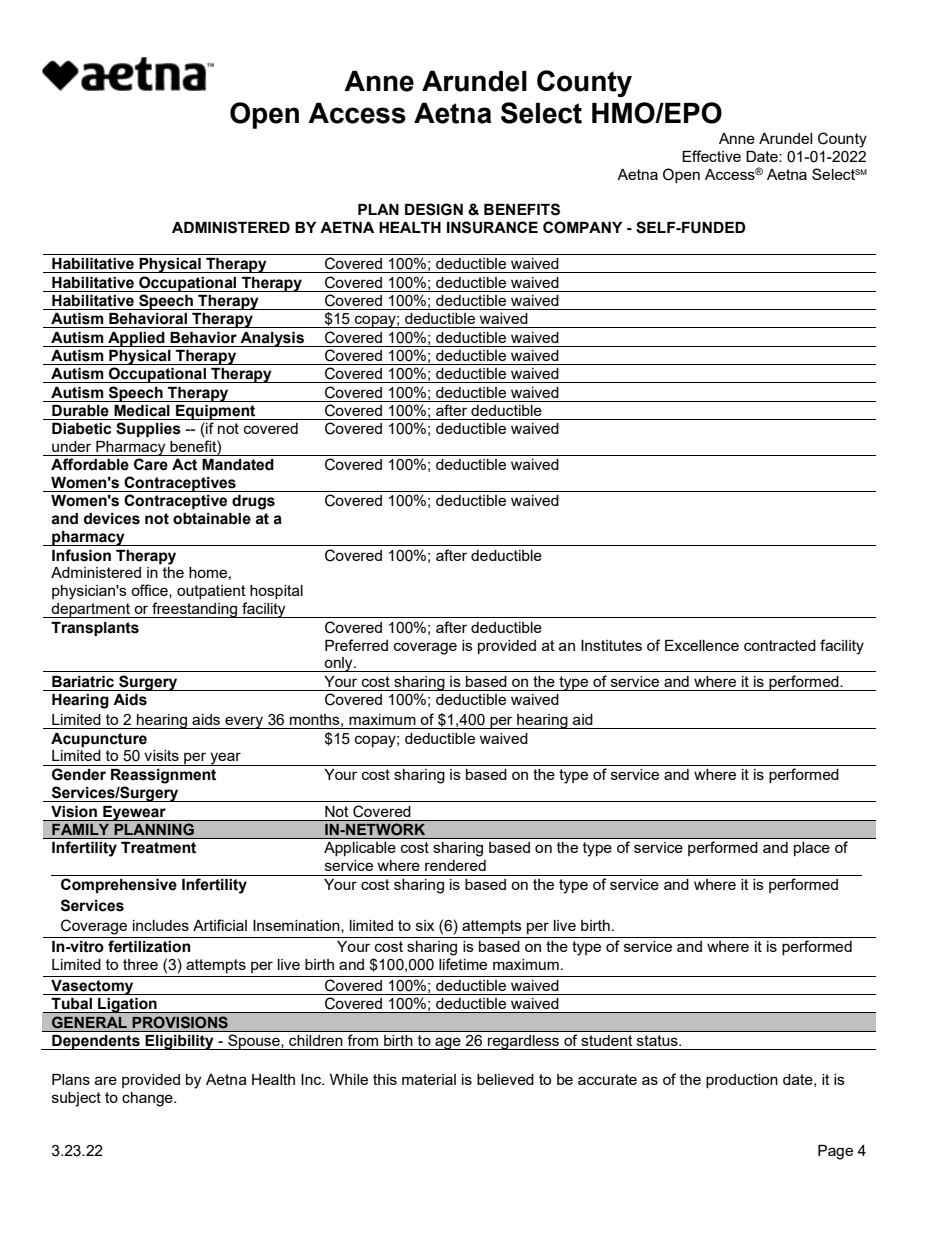 The image size is (952, 1233). What do you see at coordinates (136, 339) in the screenshot?
I see `Applied` at bounding box center [136, 339].
